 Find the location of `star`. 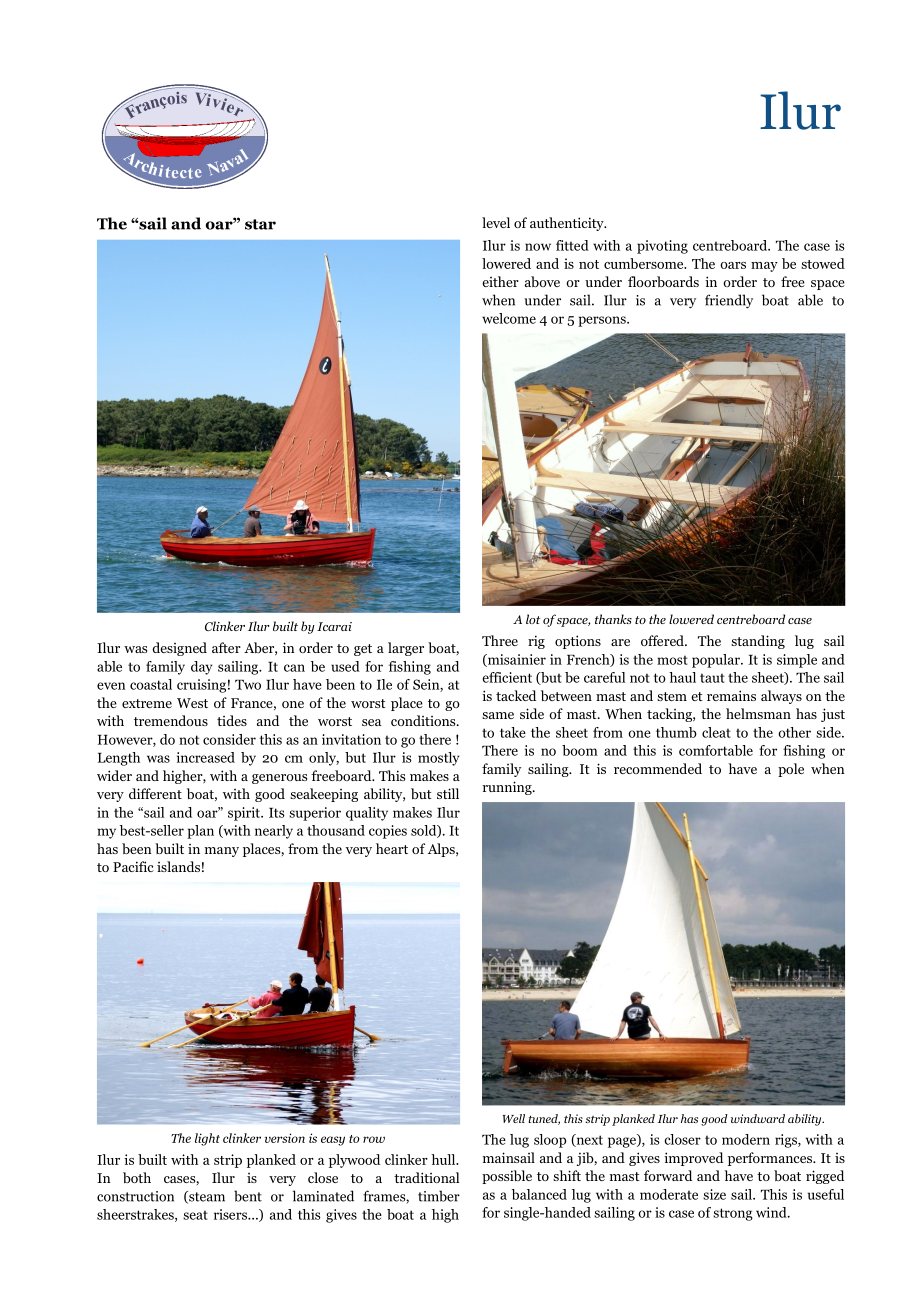

star is located at coordinates (260, 224).
